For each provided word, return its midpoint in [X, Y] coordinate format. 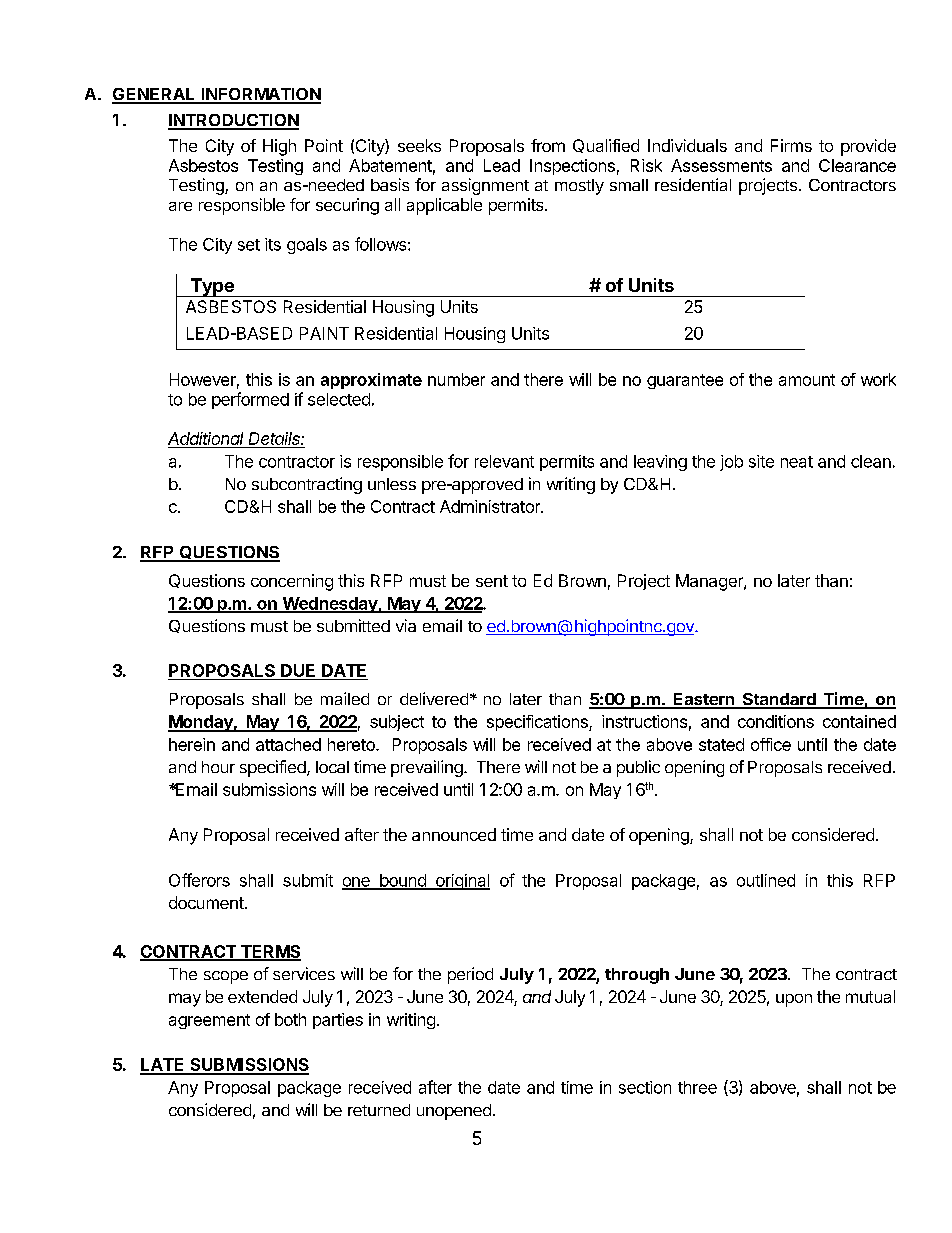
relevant [504, 461]
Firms [791, 145]
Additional [207, 440]
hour [218, 767]
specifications [538, 723]
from [548, 145]
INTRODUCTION [233, 121]
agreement [209, 1021]
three [697, 1087]
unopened [454, 1112]
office [771, 744]
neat [797, 462]
